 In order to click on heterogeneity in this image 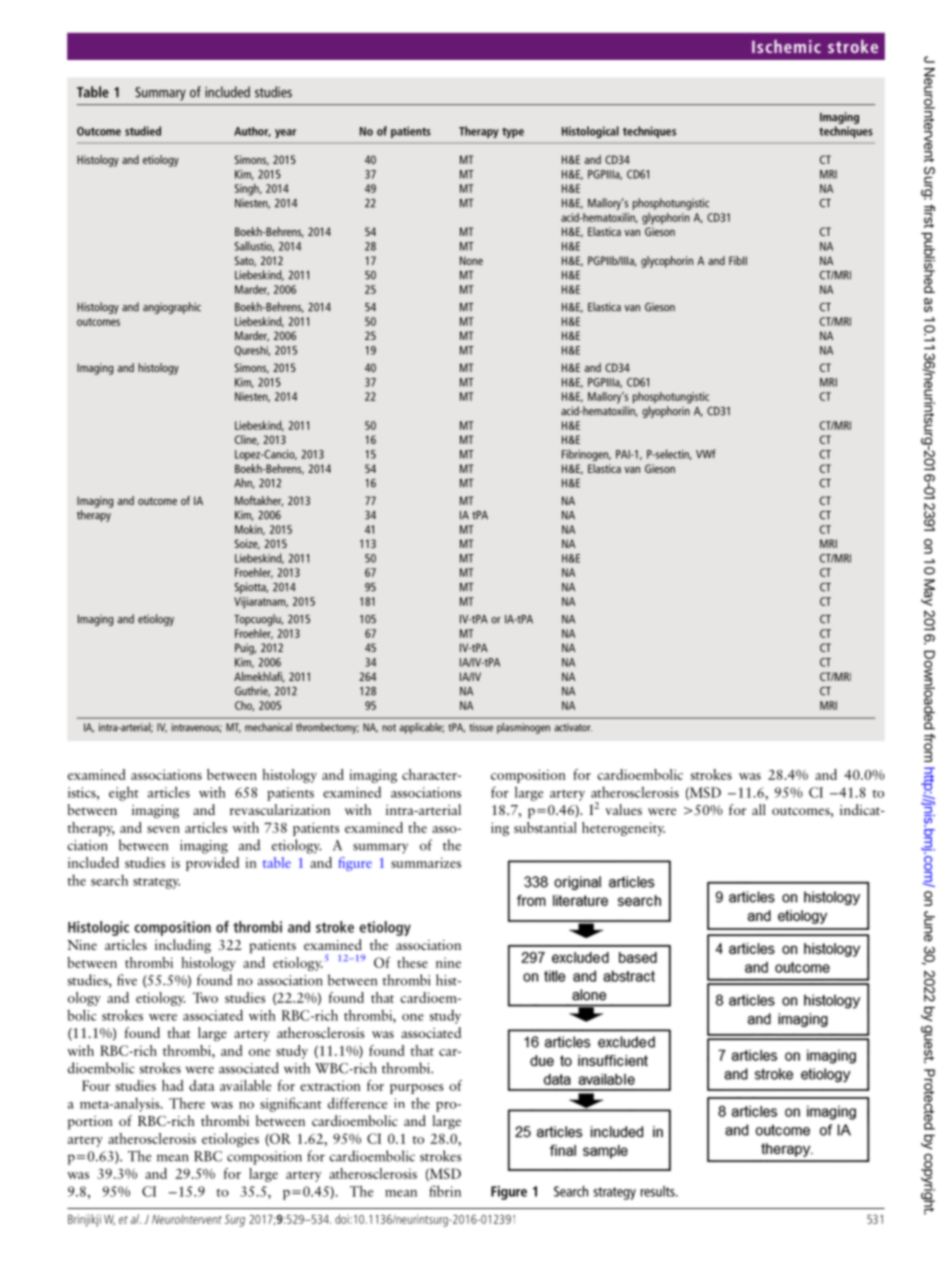, I will do `click(623, 829)`.
